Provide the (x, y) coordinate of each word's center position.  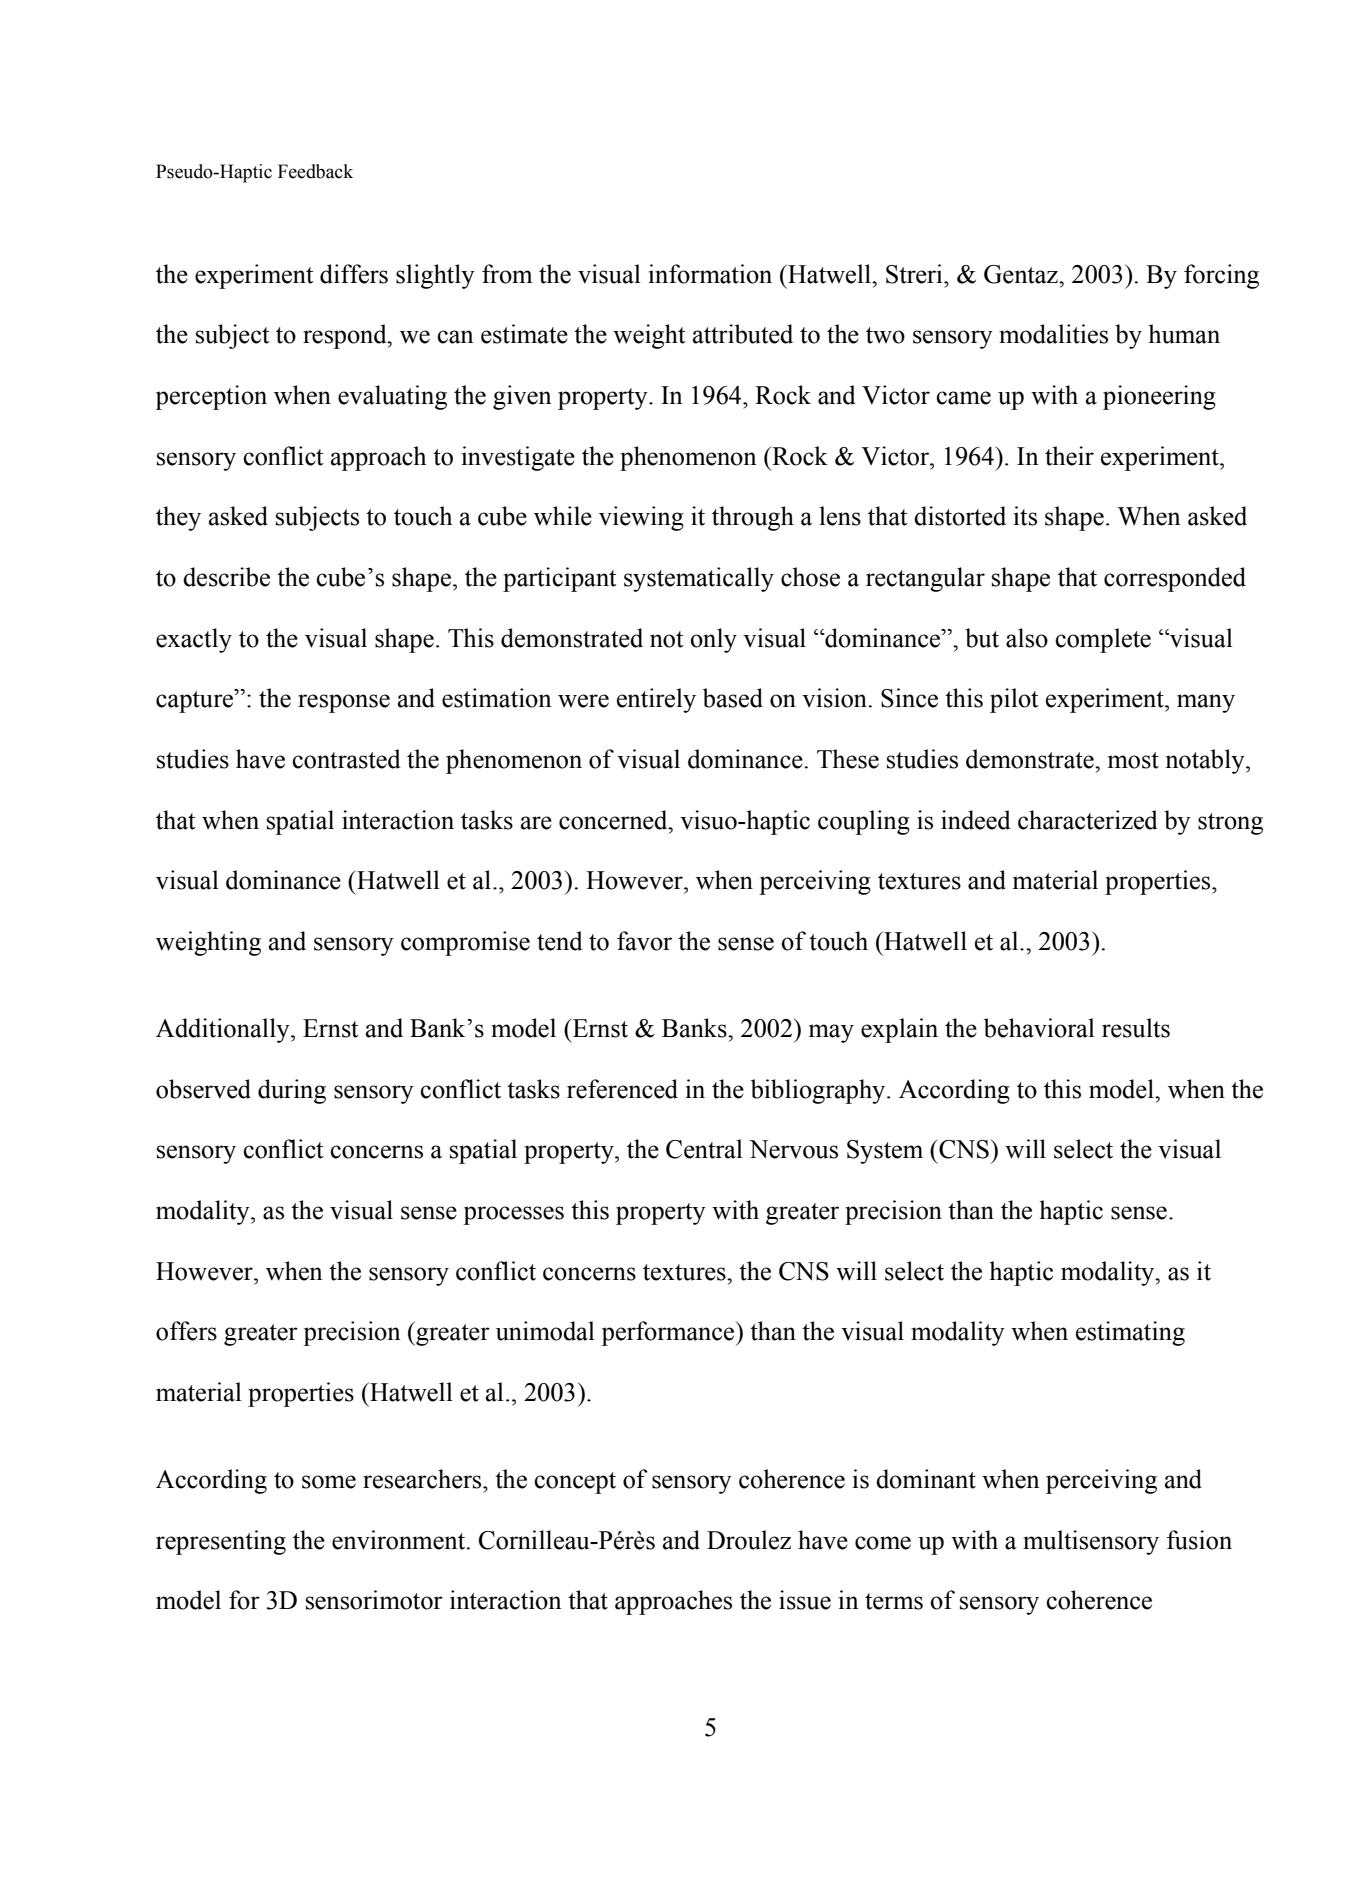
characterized (1088, 820)
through (753, 518)
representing (221, 1542)
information (710, 274)
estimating (1130, 1333)
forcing (1221, 276)
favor (644, 941)
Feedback (315, 171)
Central (704, 1149)
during (292, 1091)
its (1025, 516)
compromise (465, 943)
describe (226, 577)
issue (805, 1600)
